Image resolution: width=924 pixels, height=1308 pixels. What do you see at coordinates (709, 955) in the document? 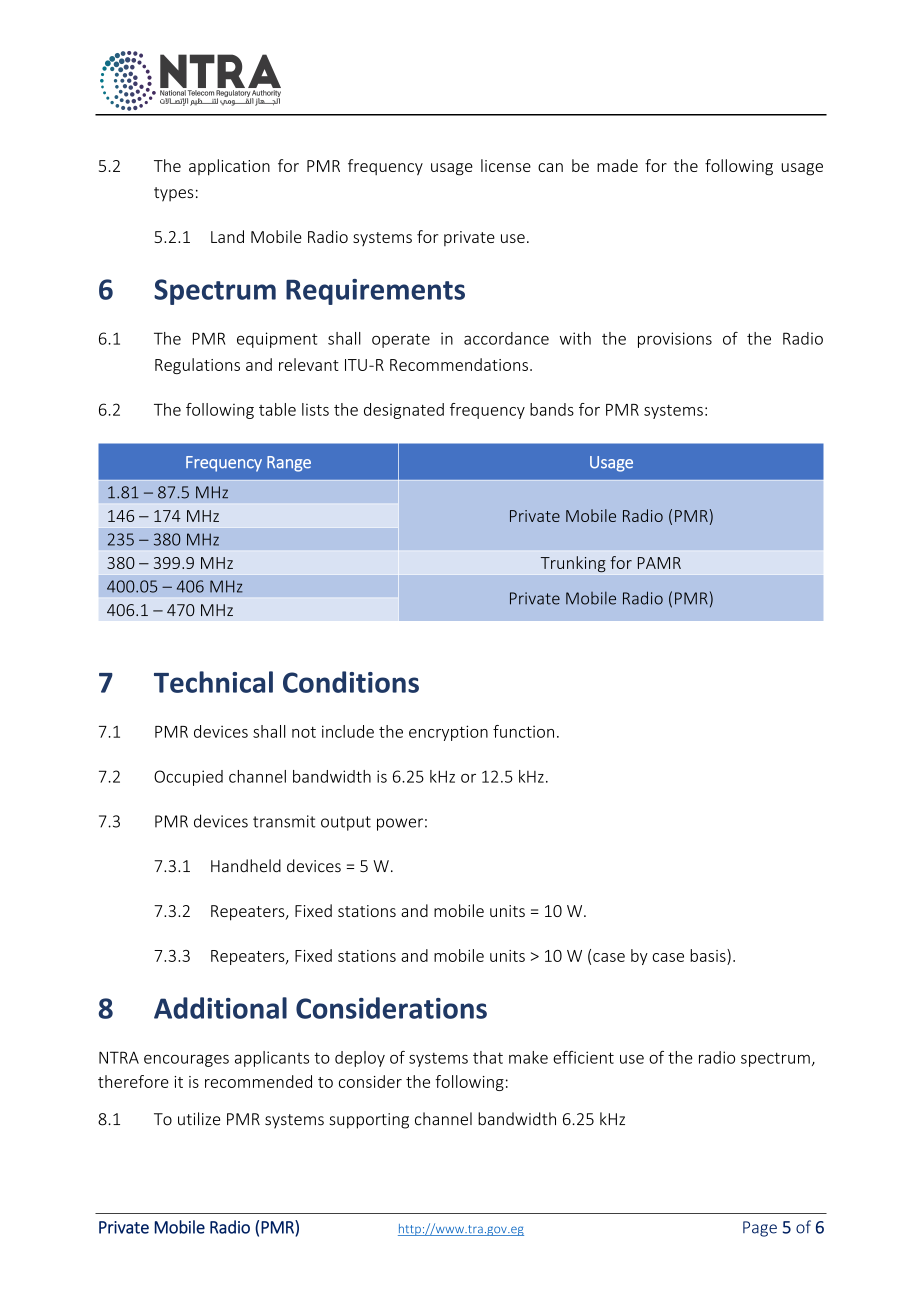
I see `basis` at bounding box center [709, 955].
